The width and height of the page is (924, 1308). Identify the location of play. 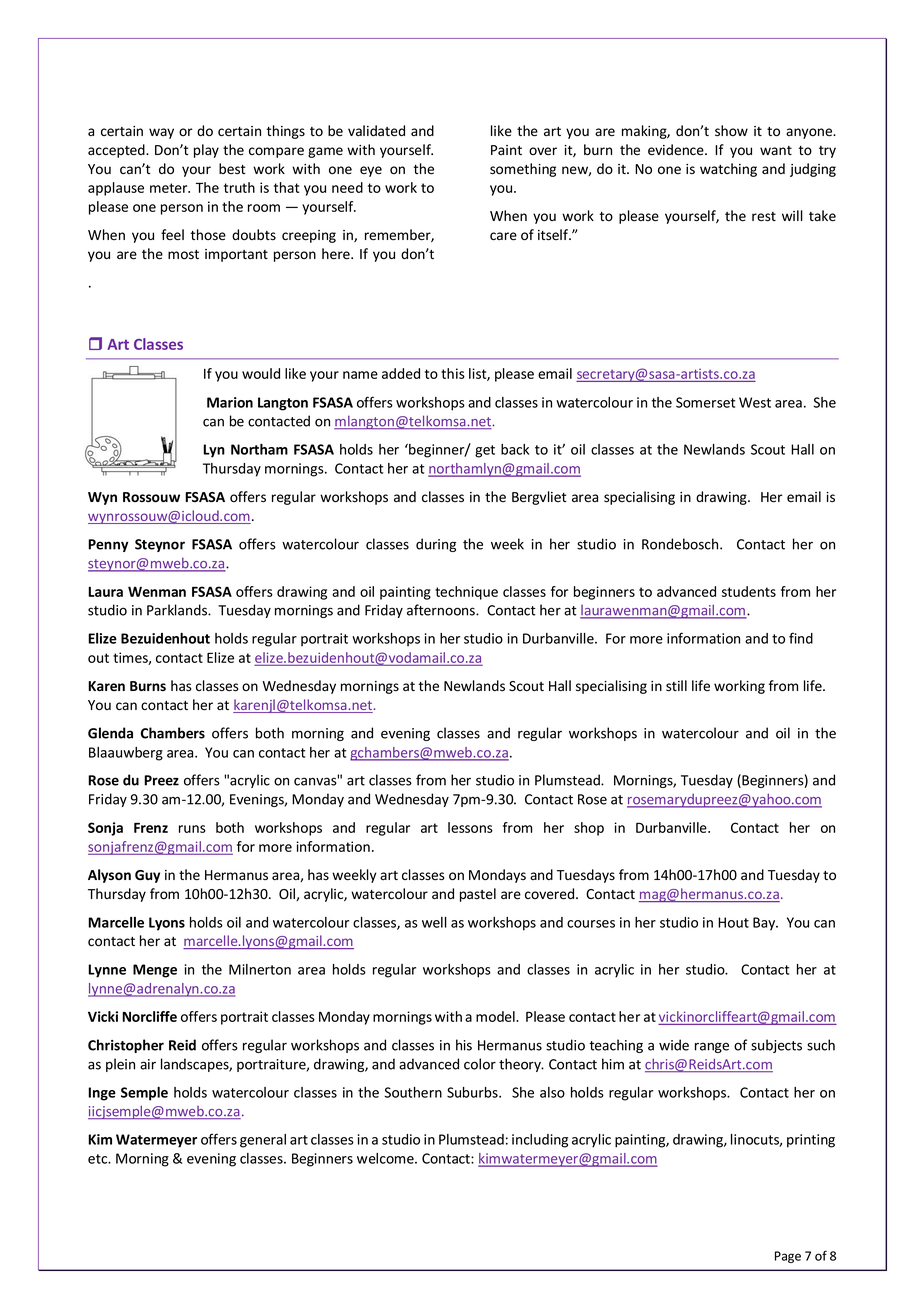
(206, 151).
